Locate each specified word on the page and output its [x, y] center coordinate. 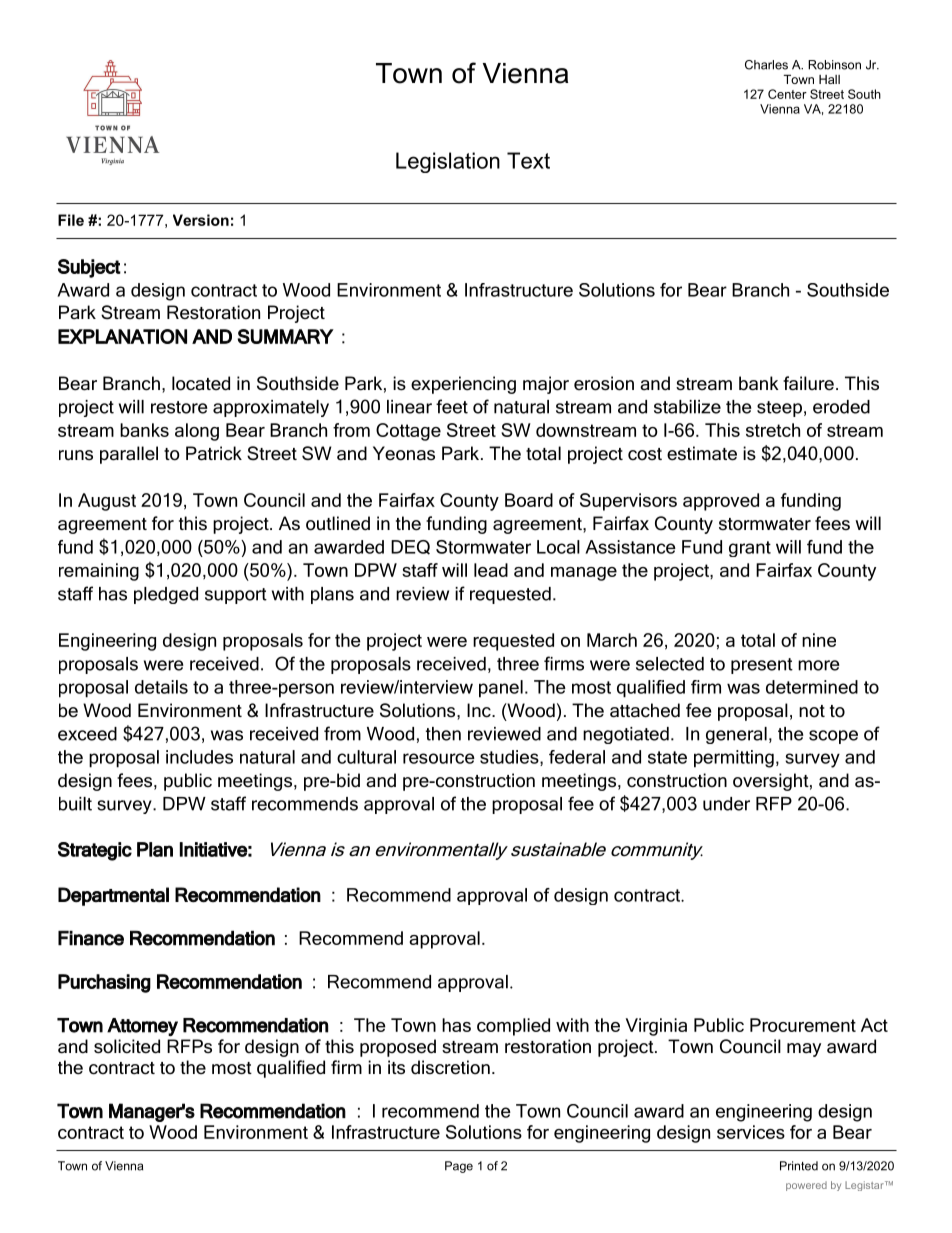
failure [808, 383]
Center [787, 94]
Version [201, 220]
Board [529, 500]
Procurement [803, 1025]
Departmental [113, 896]
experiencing [463, 385]
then [443, 734]
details [161, 687]
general [736, 735]
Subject [89, 268]
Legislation [448, 162]
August [107, 502]
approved [721, 502]
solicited [127, 1046]
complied [513, 1027]
